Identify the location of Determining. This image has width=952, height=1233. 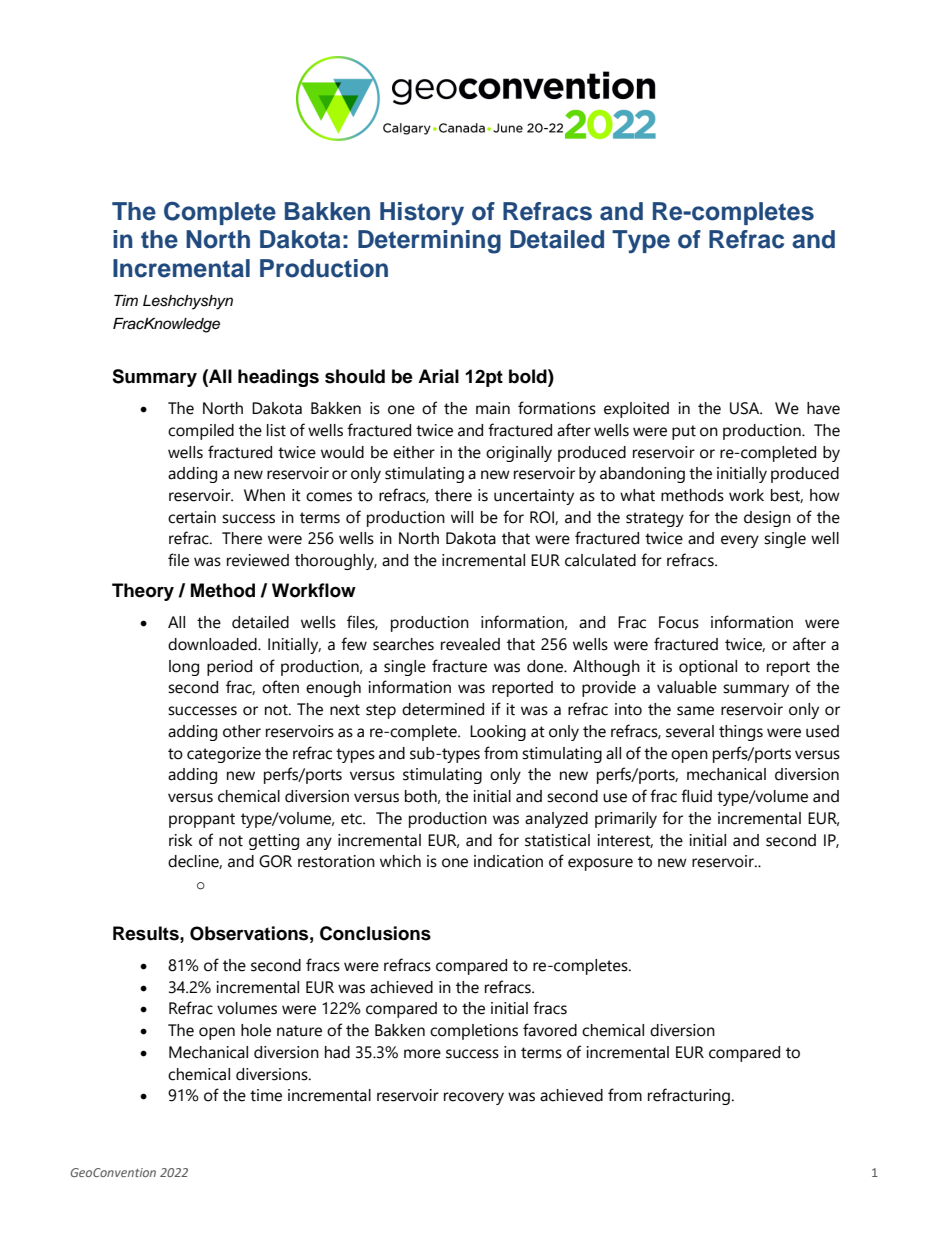
(429, 242).
